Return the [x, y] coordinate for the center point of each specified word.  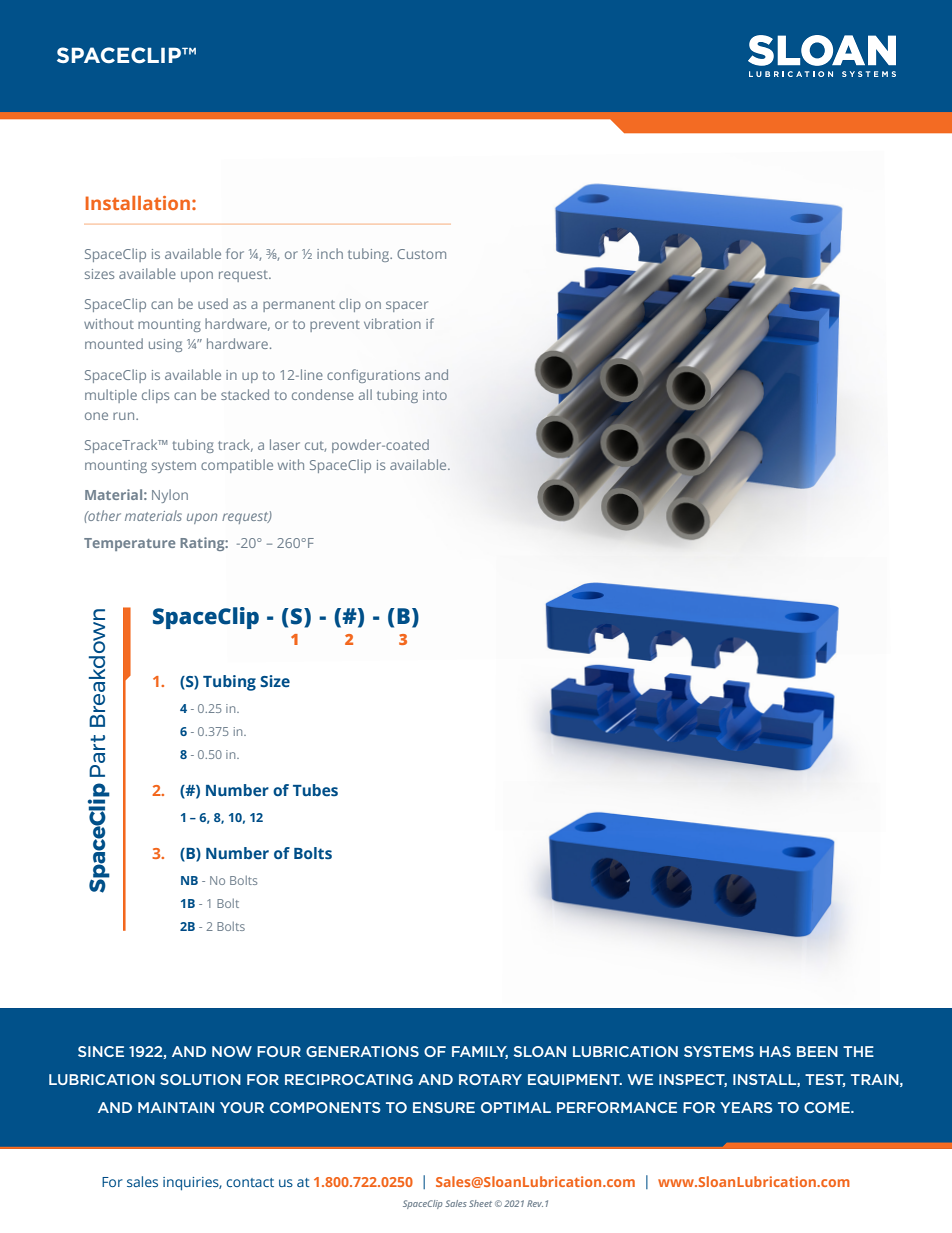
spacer [407, 306]
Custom [421, 254]
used [213, 303]
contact [250, 1182]
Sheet [480, 1203]
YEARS [746, 1107]
